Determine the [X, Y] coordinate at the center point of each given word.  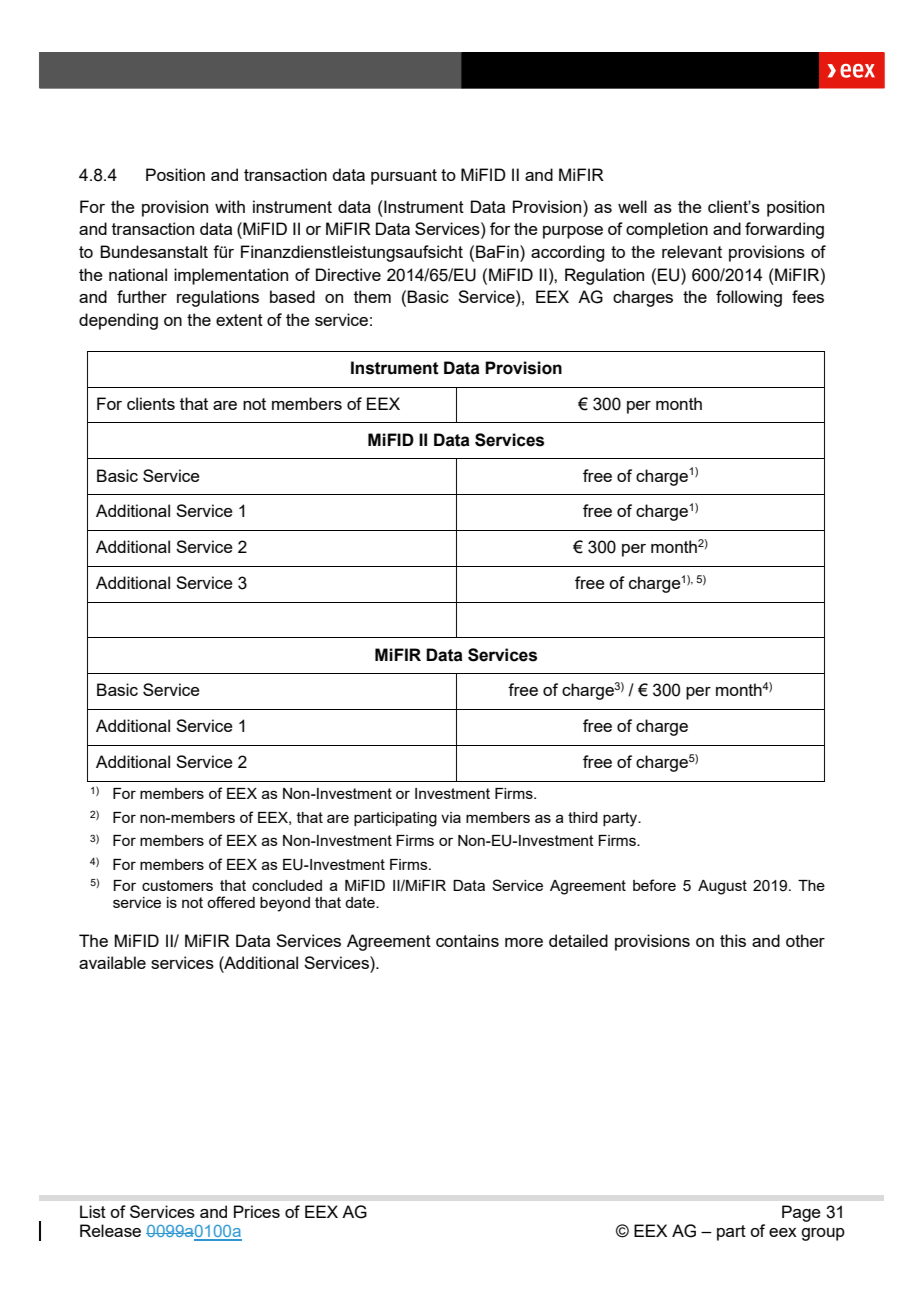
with [230, 206]
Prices [257, 1211]
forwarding [784, 230]
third [583, 817]
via [451, 817]
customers [177, 885]
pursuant [404, 177]
